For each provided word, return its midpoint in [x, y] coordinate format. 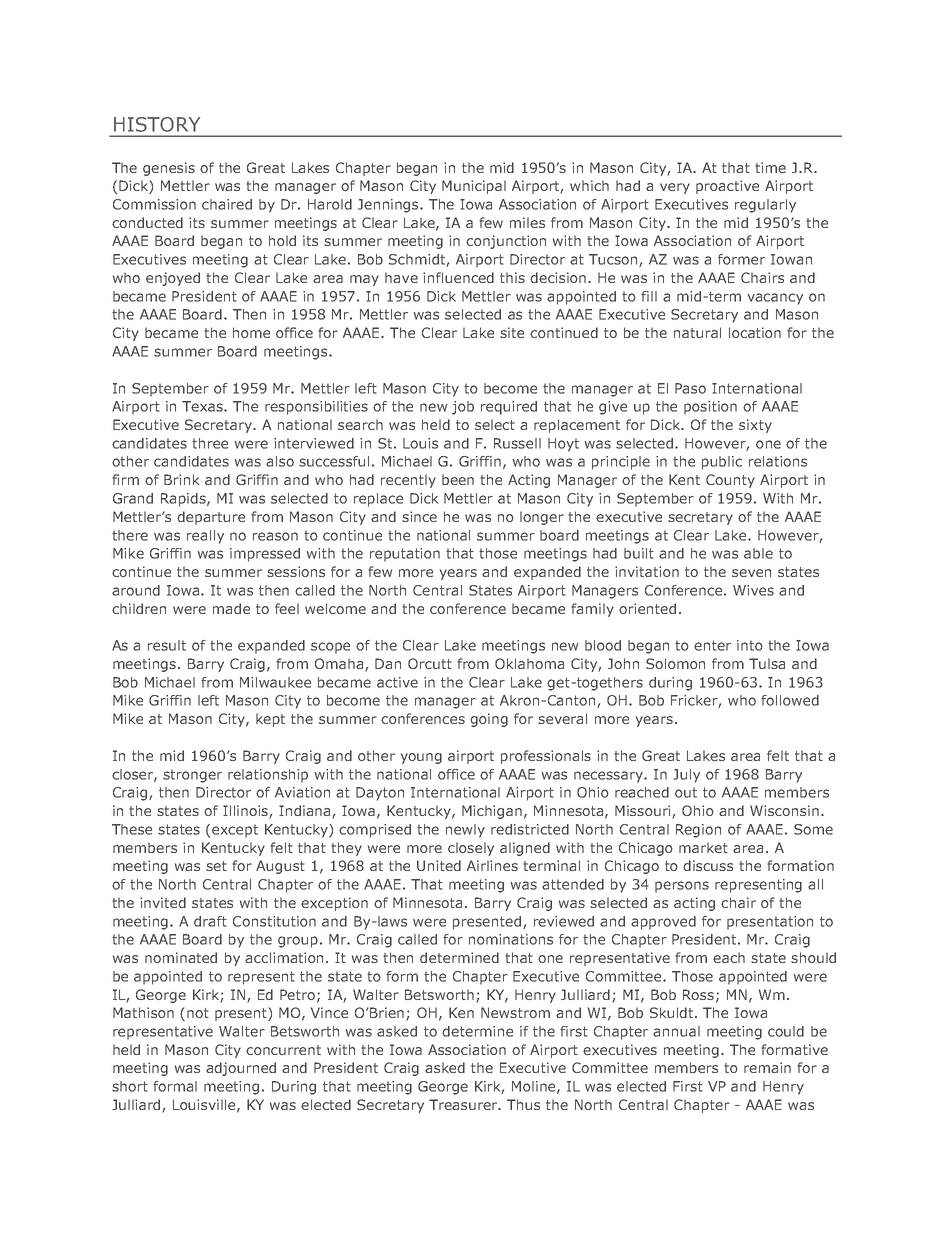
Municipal [474, 187]
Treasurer [464, 1104]
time [770, 167]
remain [767, 1067]
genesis [169, 169]
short [130, 1086]
